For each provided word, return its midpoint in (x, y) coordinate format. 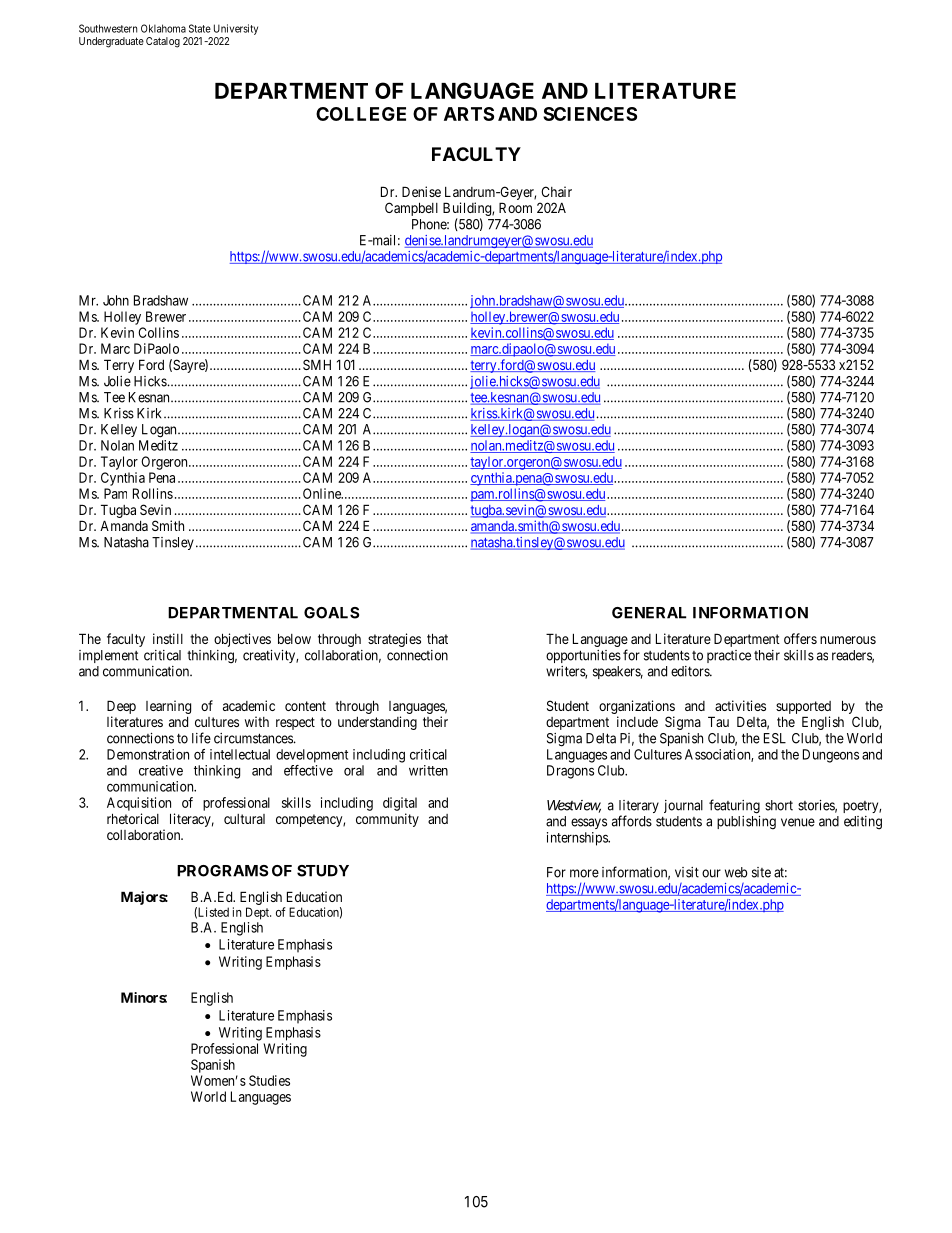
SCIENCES (590, 114)
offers (800, 638)
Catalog (163, 42)
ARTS (469, 114)
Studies (269, 1080)
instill (168, 638)
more (584, 873)
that (437, 638)
